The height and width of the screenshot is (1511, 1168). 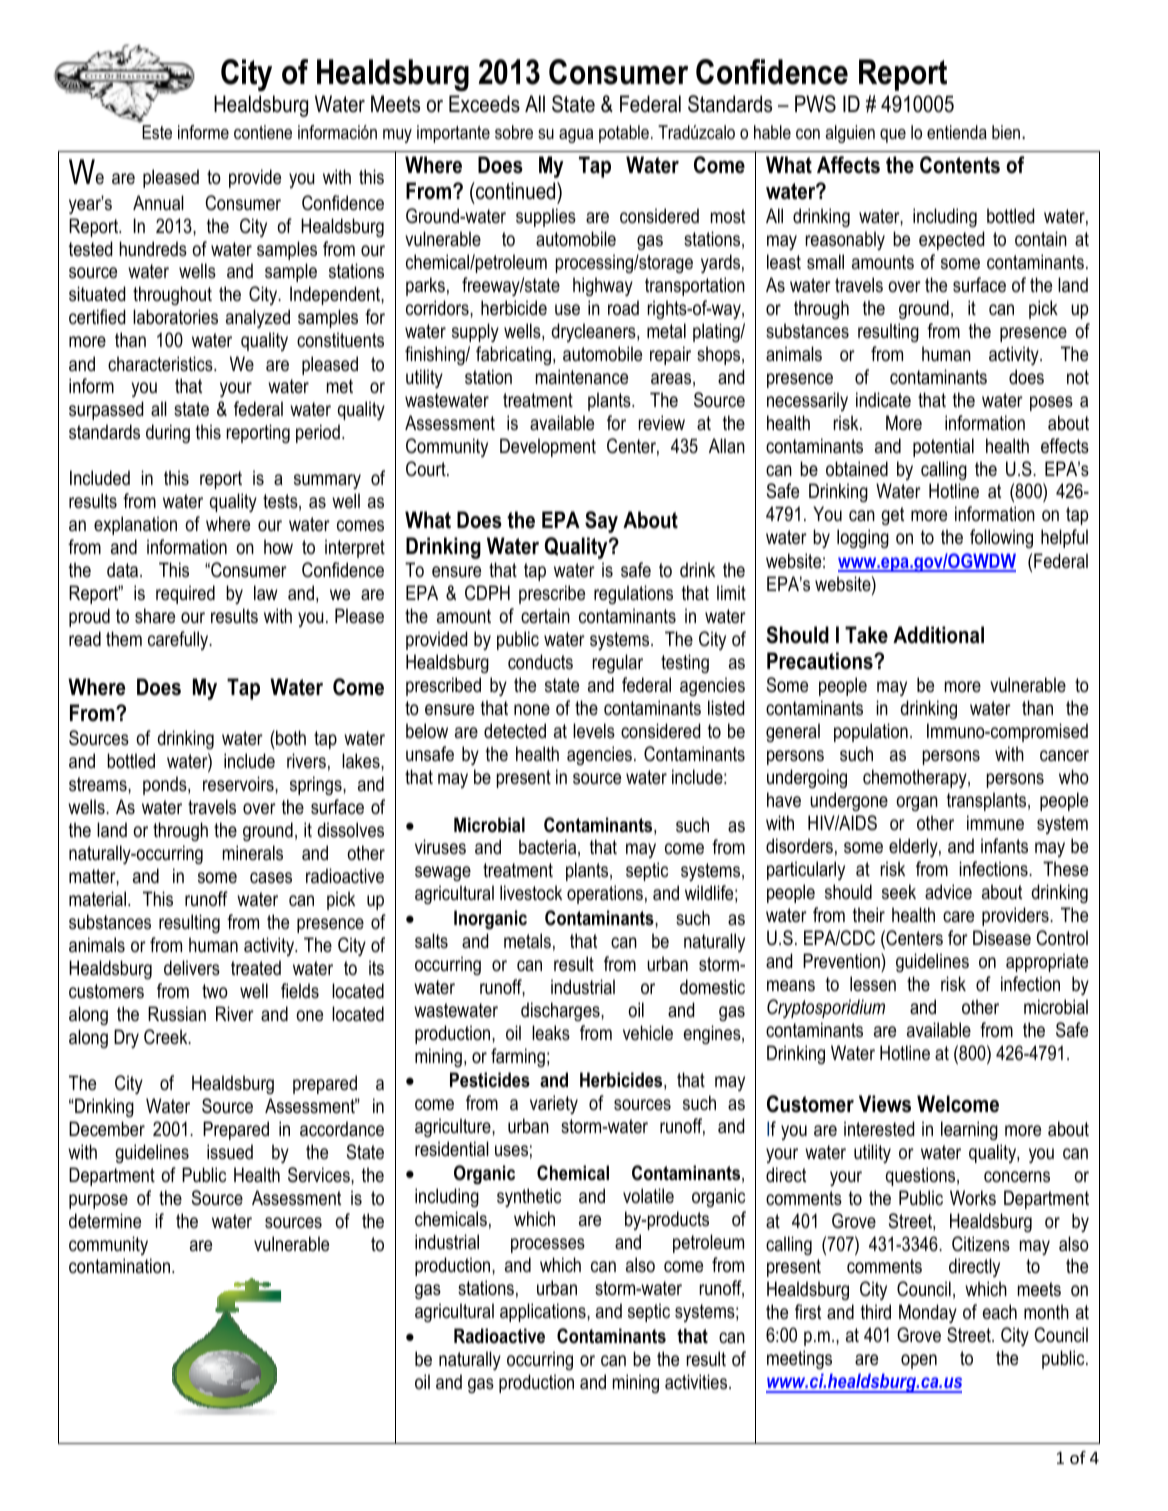 What do you see at coordinates (544, 1312) in the screenshot?
I see `applications` at bounding box center [544, 1312].
